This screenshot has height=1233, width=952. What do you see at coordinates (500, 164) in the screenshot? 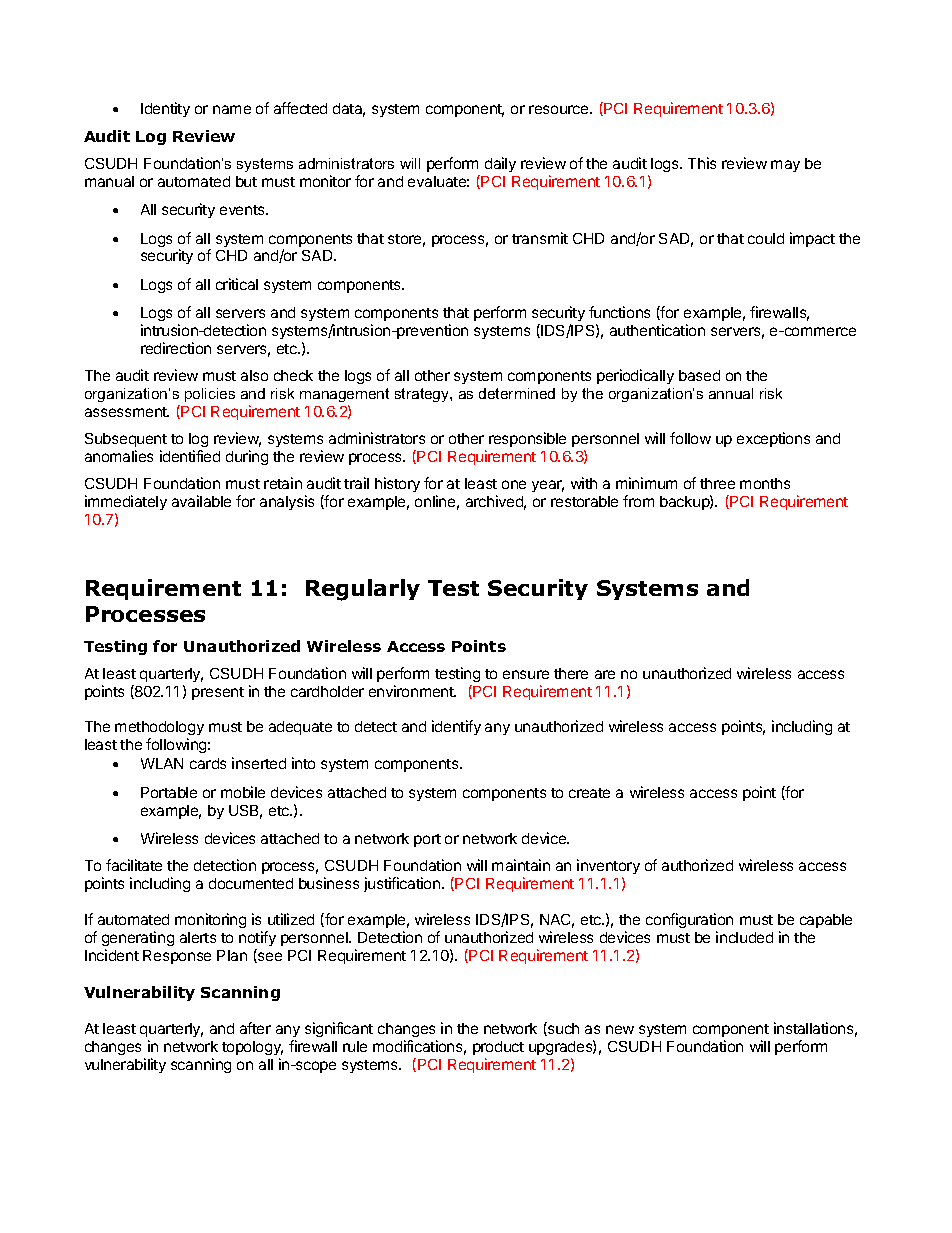
I see `daily` at bounding box center [500, 164].
